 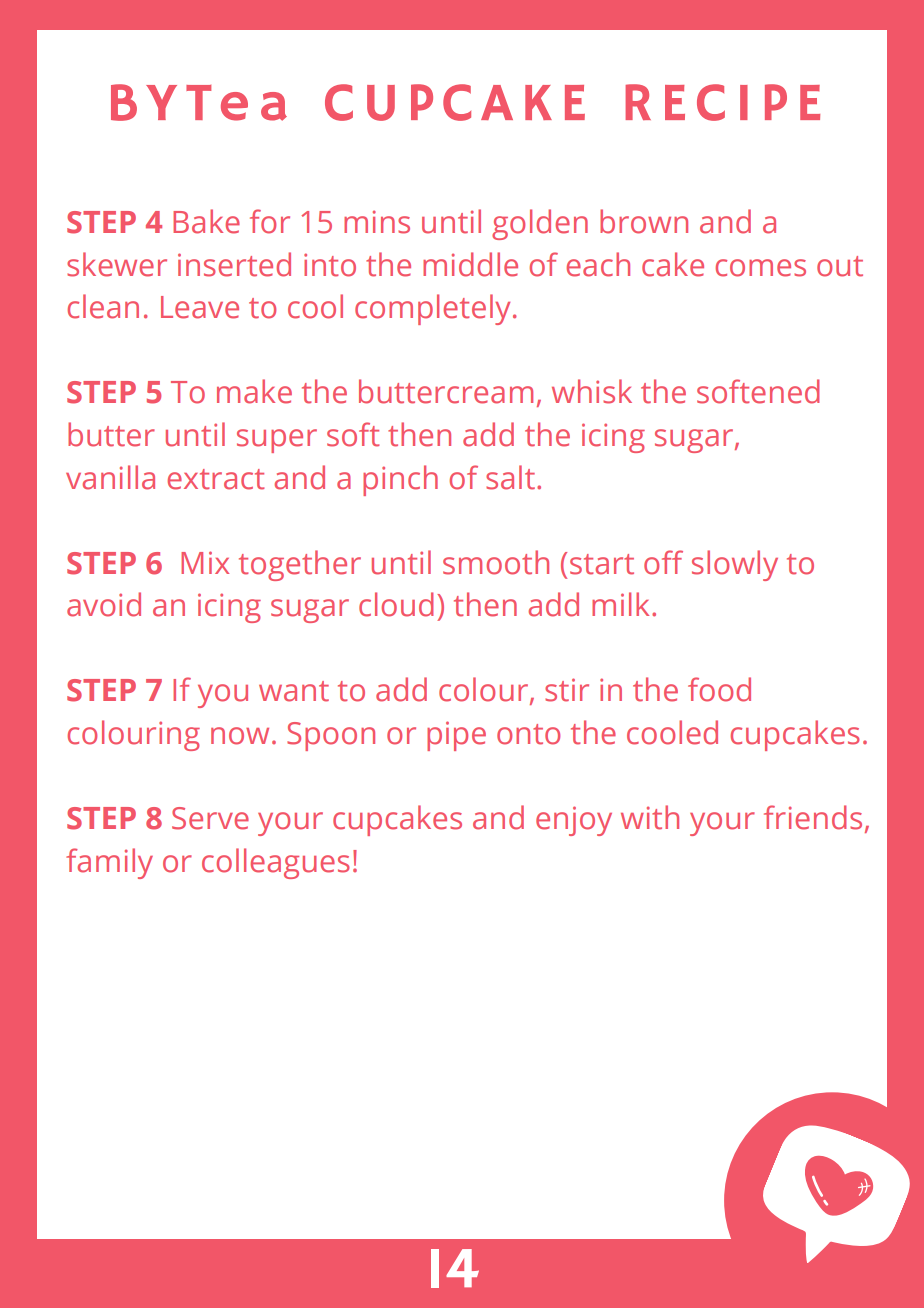 What do you see at coordinates (592, 391) in the screenshot?
I see `whisk` at bounding box center [592, 391].
